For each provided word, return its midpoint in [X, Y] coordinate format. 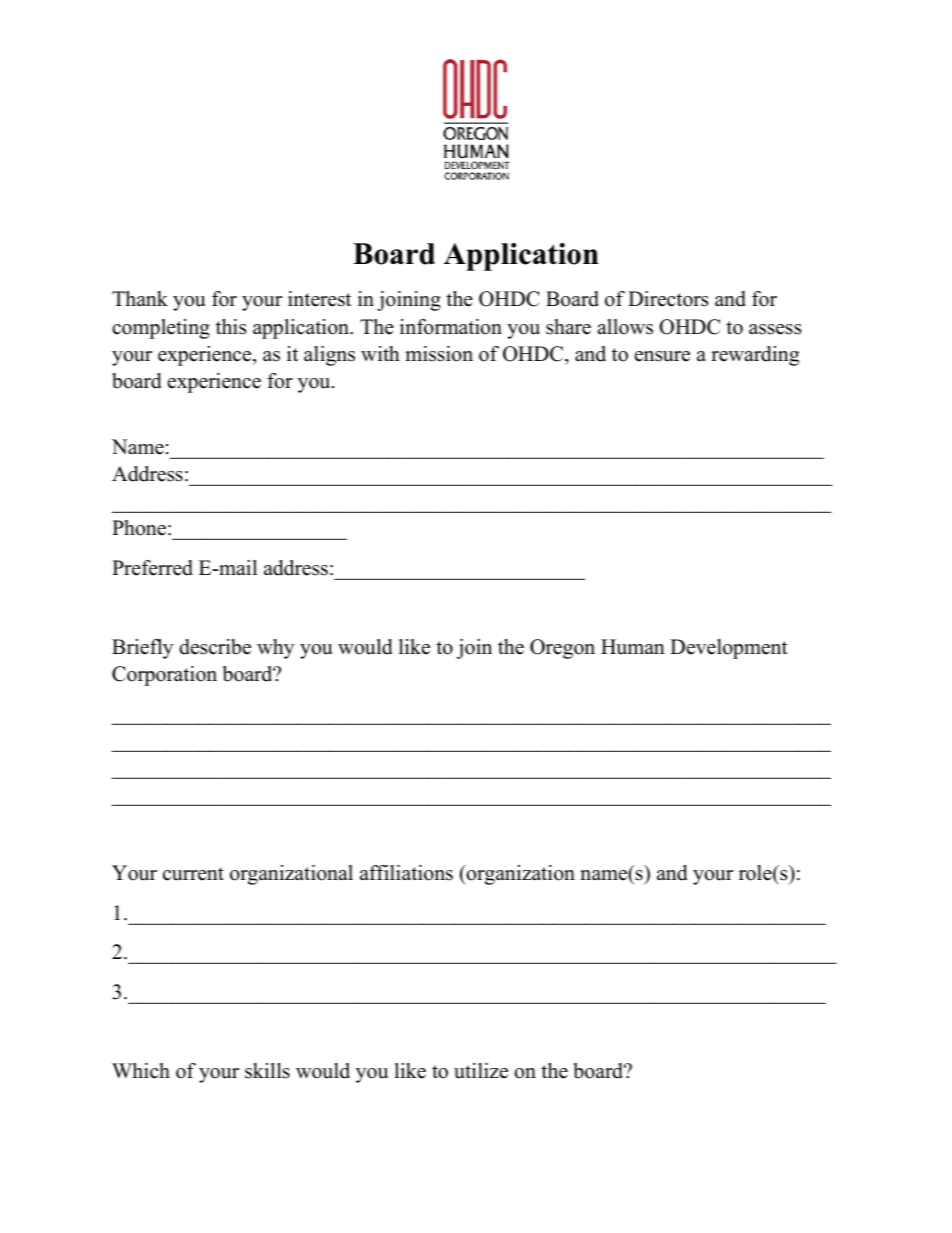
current [193, 874]
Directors [668, 299]
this [231, 327]
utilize [481, 1071]
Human [633, 647]
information [451, 327]
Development [729, 649]
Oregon [562, 649]
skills [267, 1071]
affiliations [406, 873]
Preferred [152, 568]
